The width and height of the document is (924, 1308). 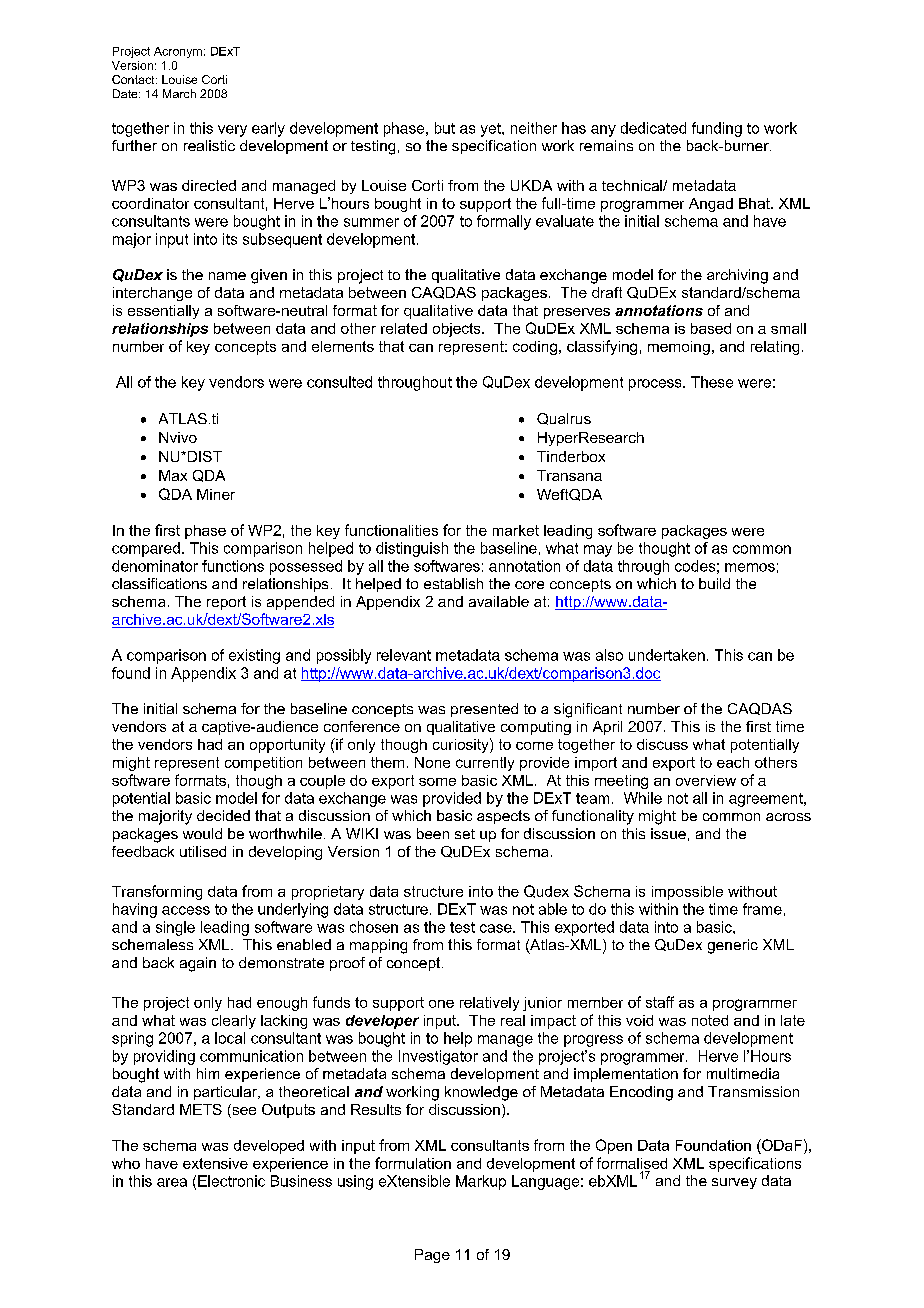 What do you see at coordinates (198, 964) in the document?
I see `again` at bounding box center [198, 964].
